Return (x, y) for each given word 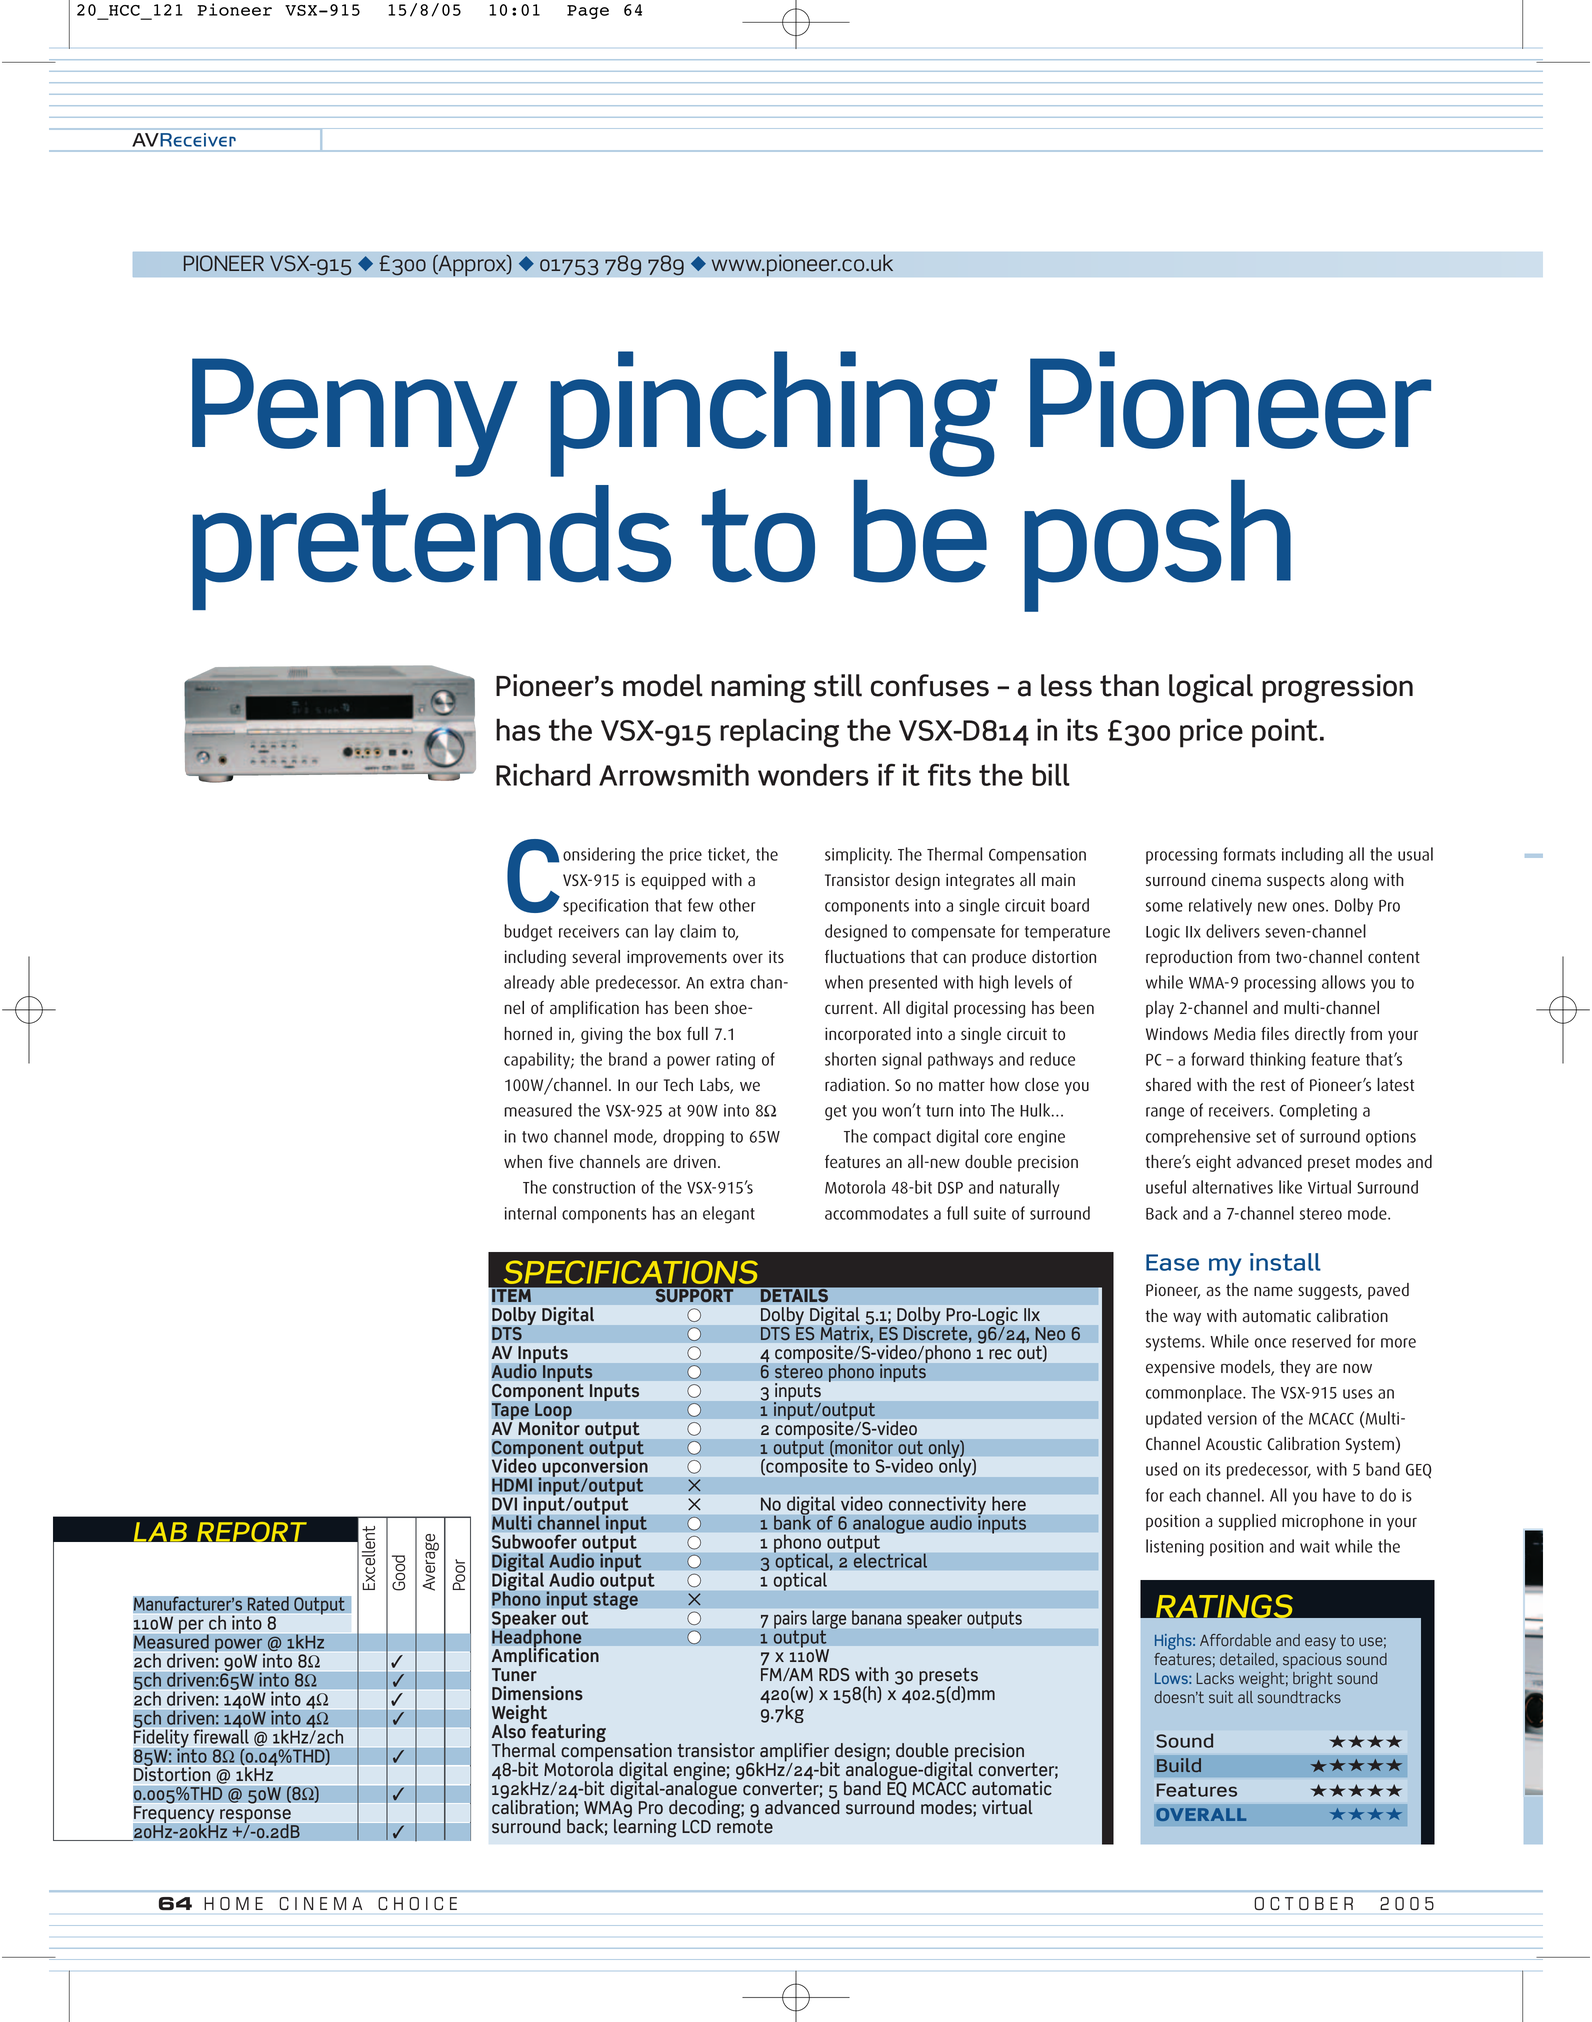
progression (1337, 688)
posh (1157, 546)
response (256, 1817)
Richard (543, 774)
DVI (504, 1504)
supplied (1247, 1522)
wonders (813, 774)
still (838, 685)
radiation (855, 1085)
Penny (355, 417)
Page (588, 12)
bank (792, 1521)
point (1286, 733)
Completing (1318, 1112)
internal (530, 1213)
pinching (774, 414)
